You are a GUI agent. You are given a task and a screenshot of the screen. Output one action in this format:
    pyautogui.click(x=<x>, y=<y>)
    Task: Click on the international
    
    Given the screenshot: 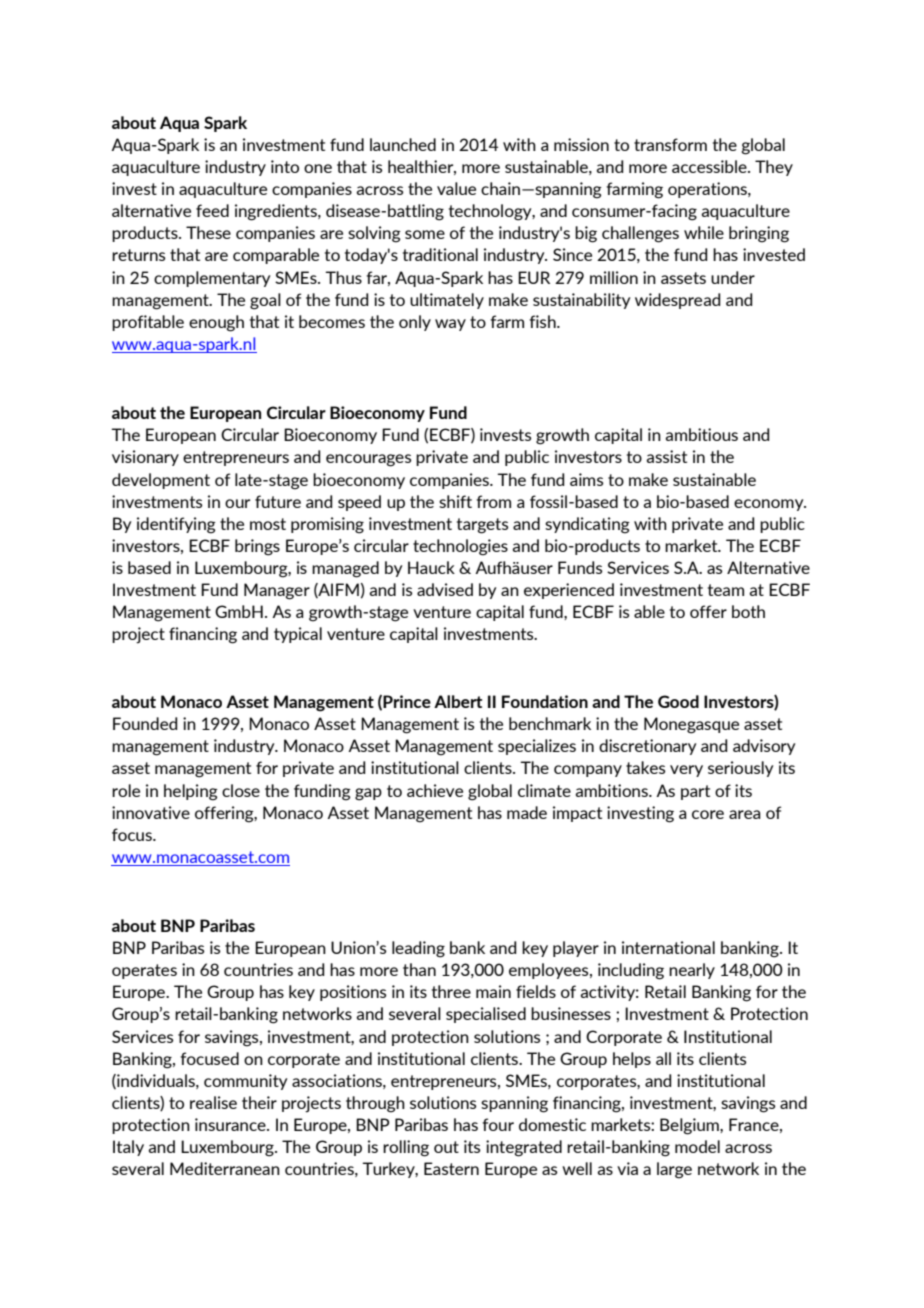 What is the action you would take?
    pyautogui.click(x=668, y=947)
